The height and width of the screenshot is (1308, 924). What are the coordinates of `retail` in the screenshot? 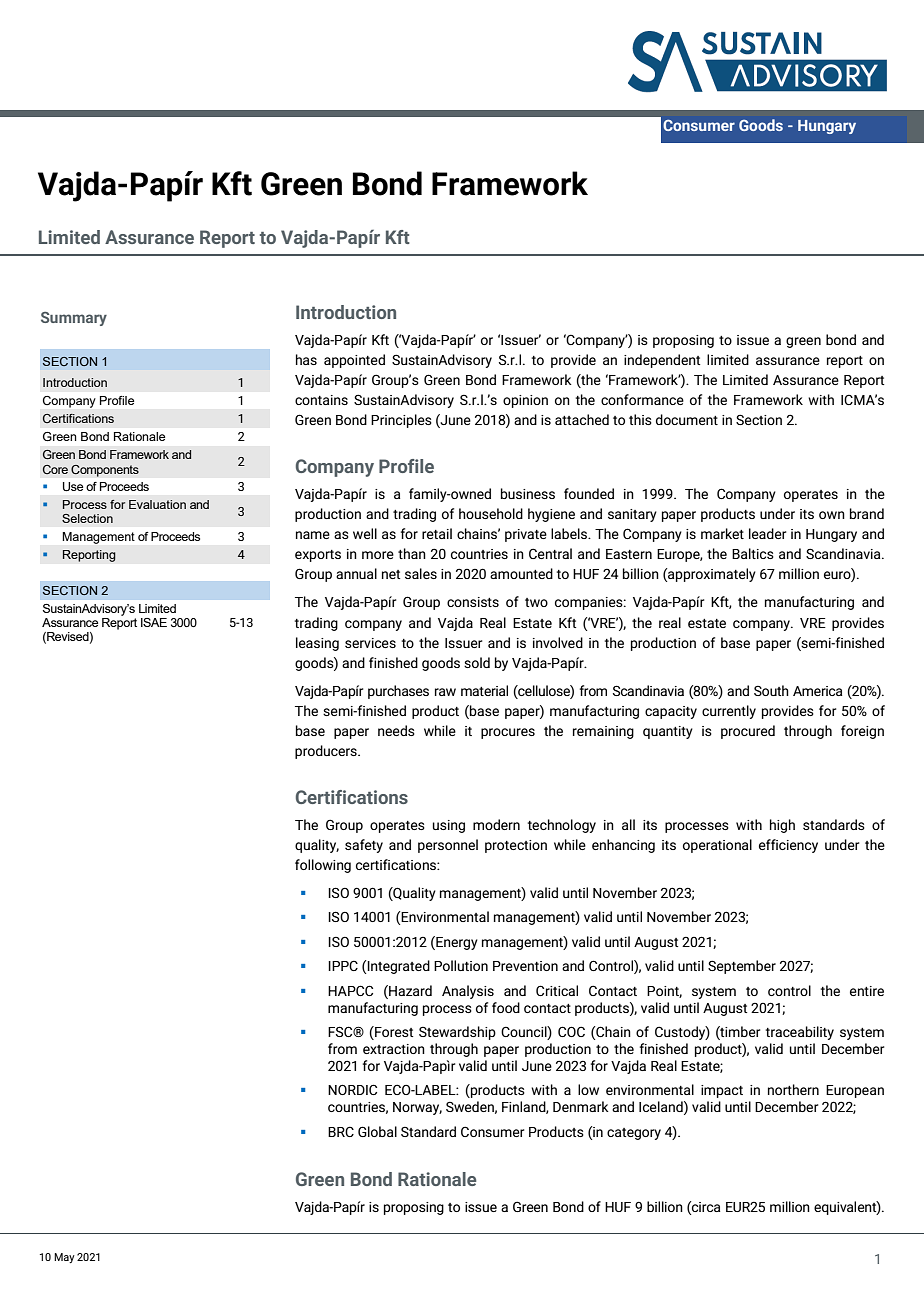 It's located at (437, 533).
